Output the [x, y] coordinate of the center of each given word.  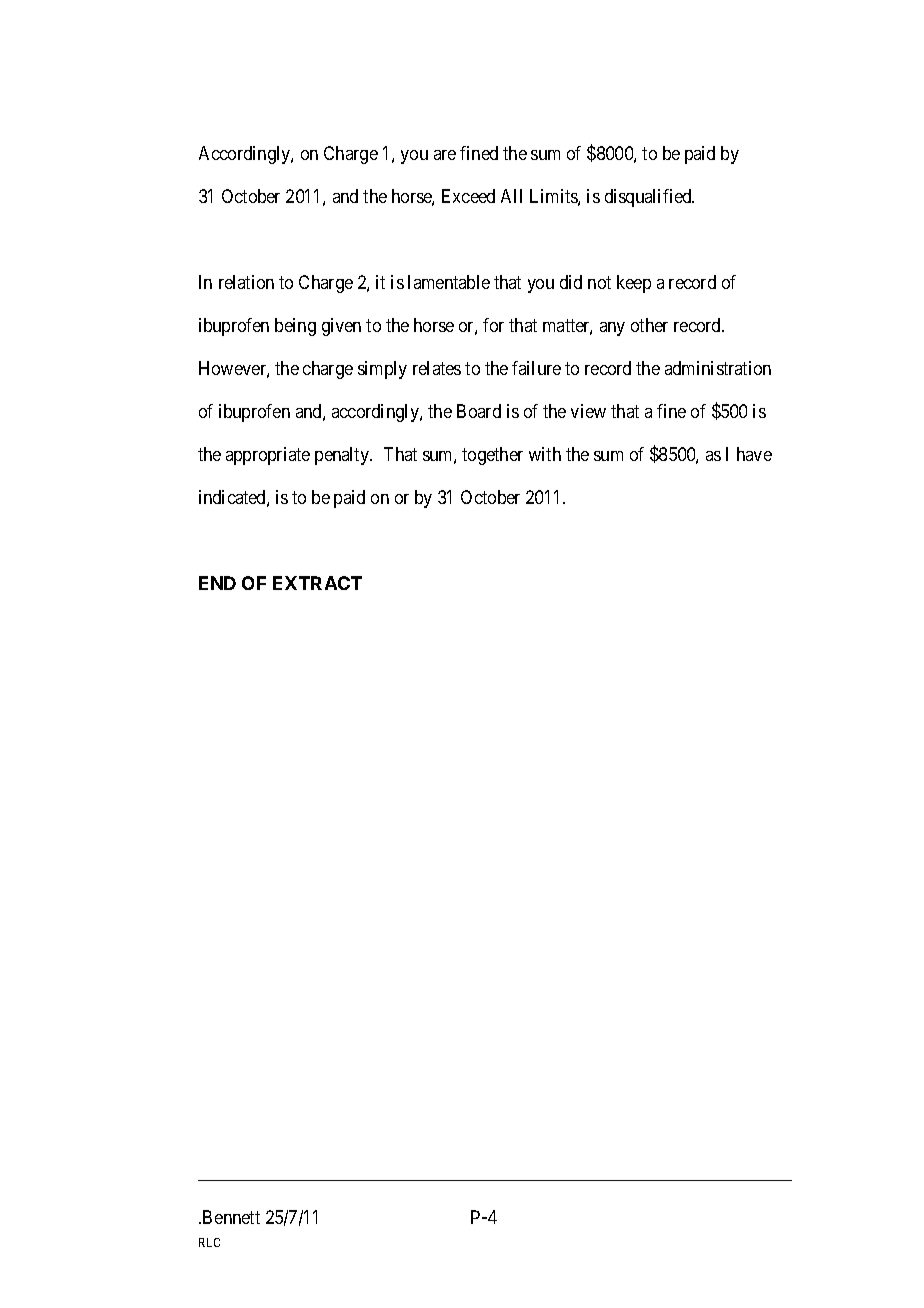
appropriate [268, 456]
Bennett [231, 1217]
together [492, 456]
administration [718, 368]
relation [246, 282]
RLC [209, 1242]
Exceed [468, 196]
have [754, 454]
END [217, 583]
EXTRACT [317, 583]
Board [479, 411]
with [545, 454]
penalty [343, 456]
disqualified [649, 198]
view [588, 411]
